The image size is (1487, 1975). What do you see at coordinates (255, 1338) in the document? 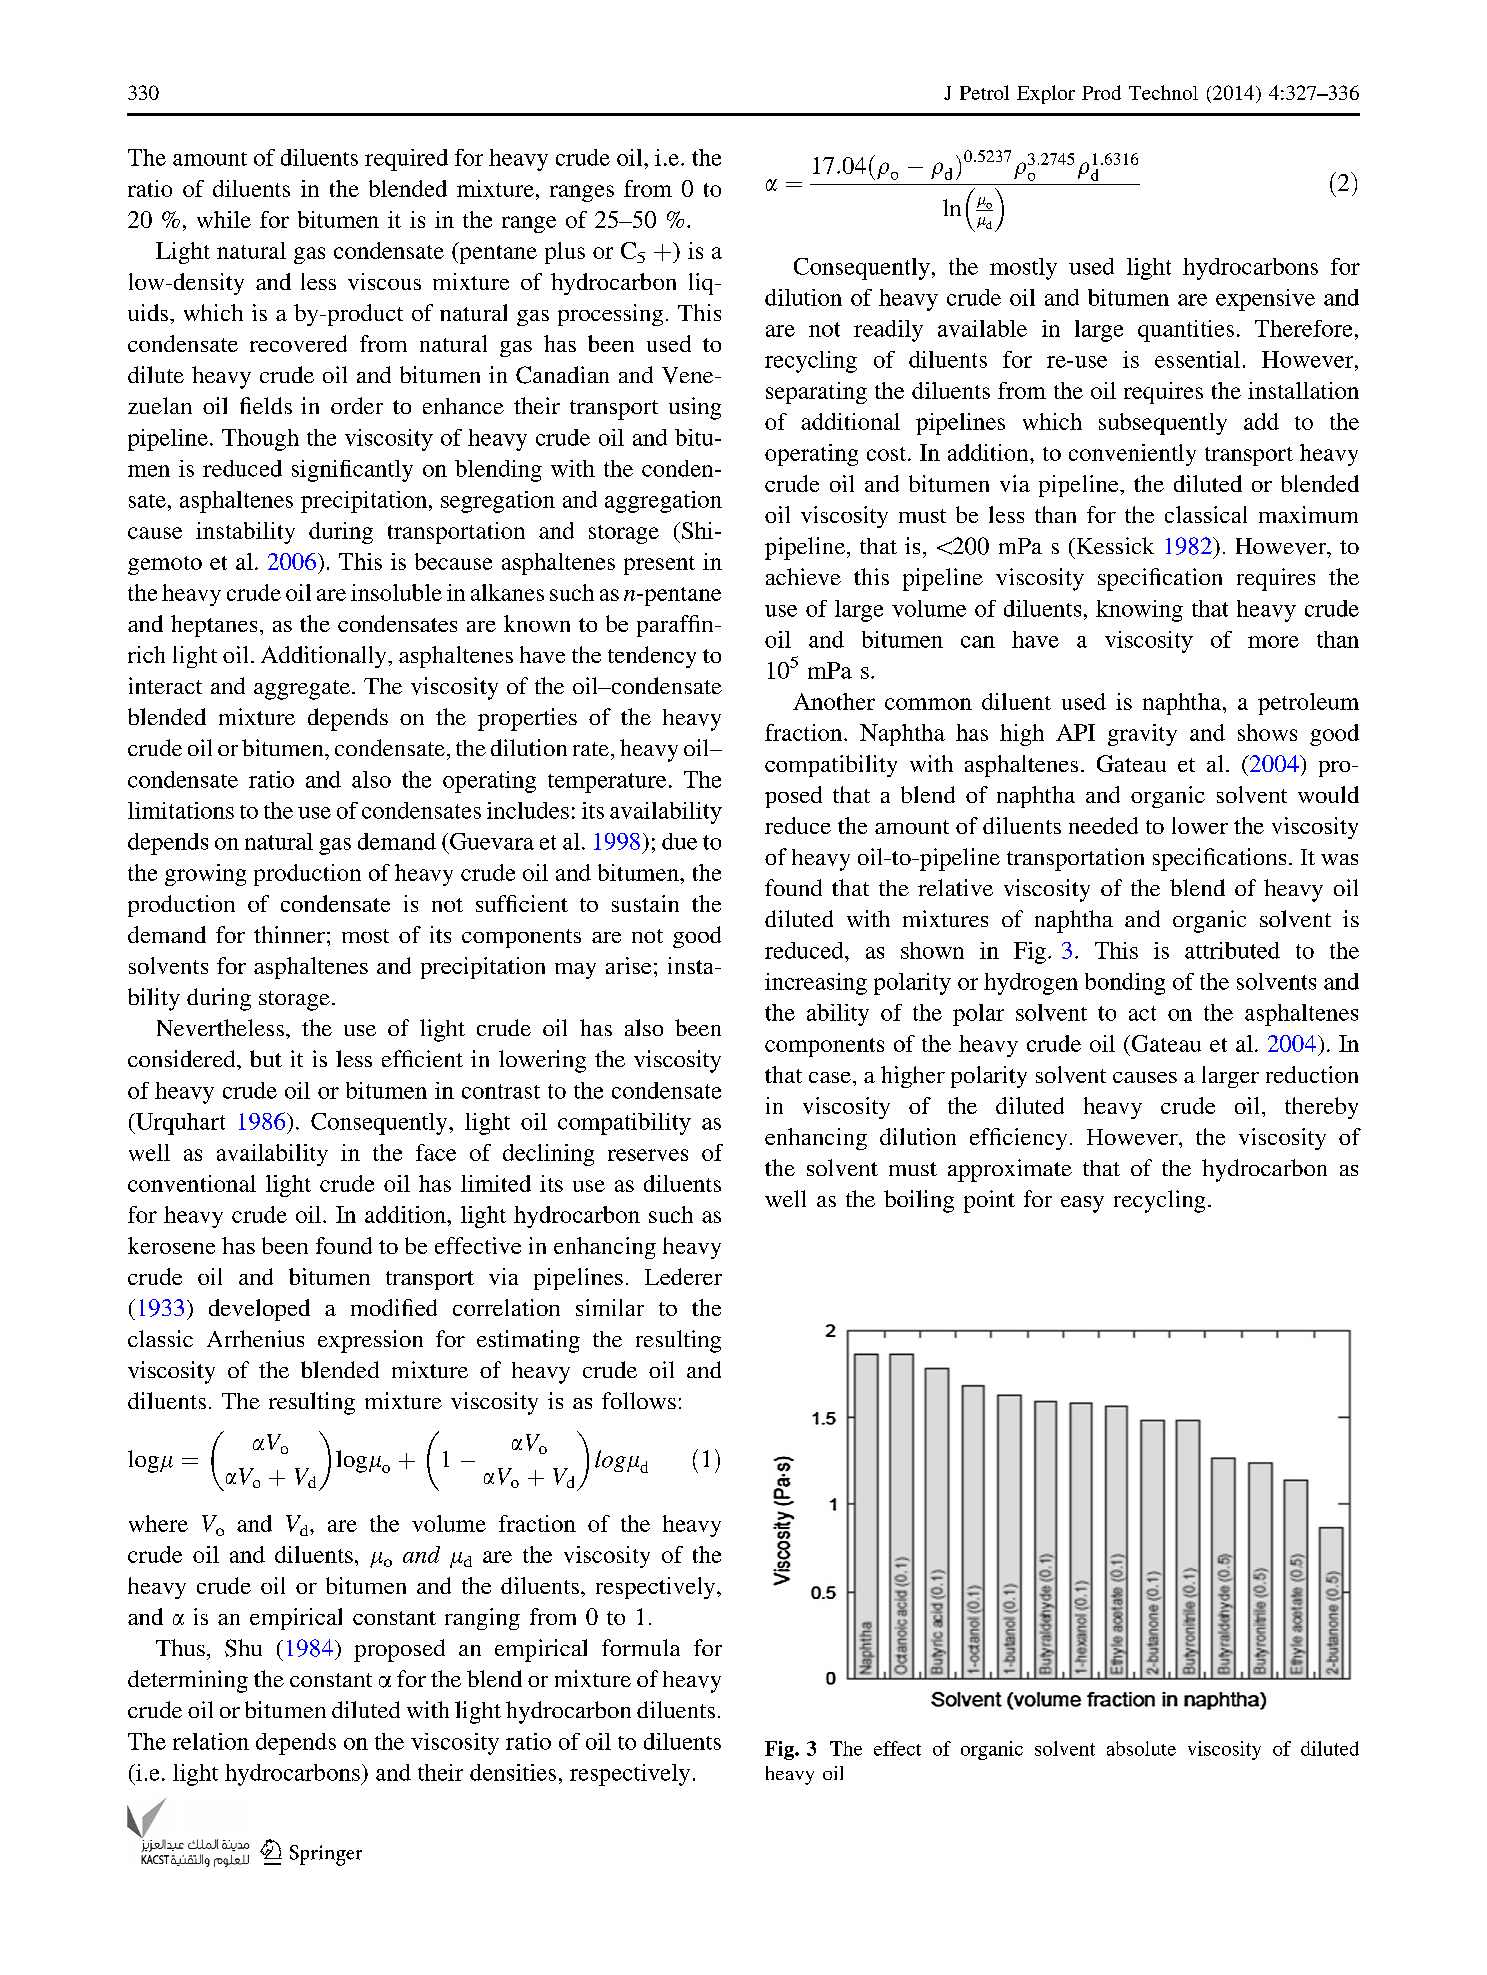
I see `Arrhenius` at bounding box center [255, 1338].
